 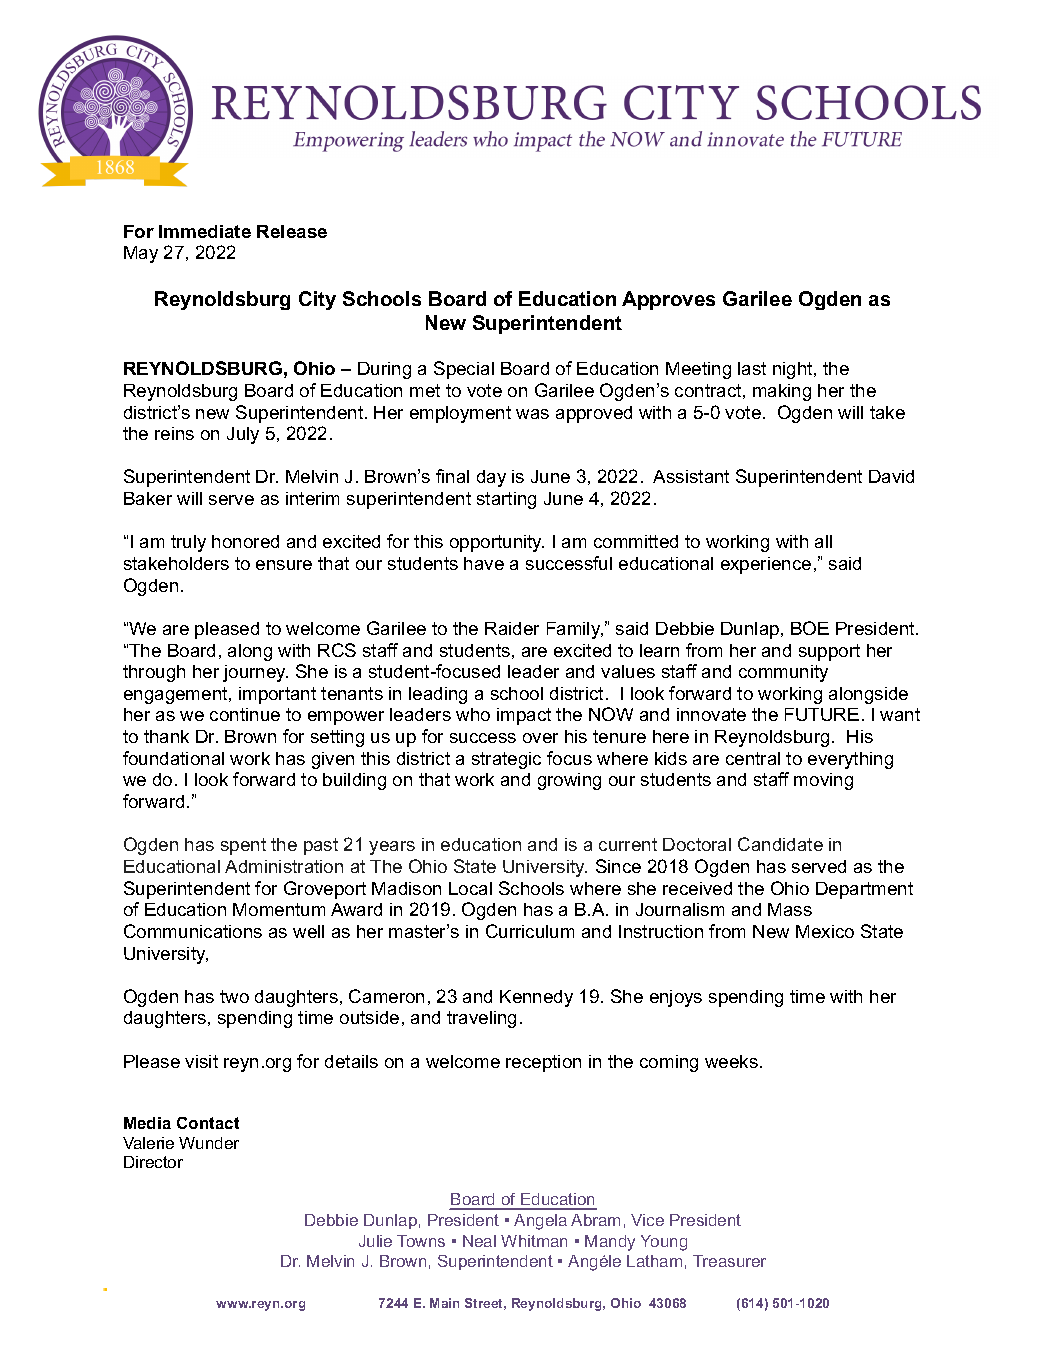 What do you see at coordinates (284, 565) in the image?
I see `ensure` at bounding box center [284, 565].
